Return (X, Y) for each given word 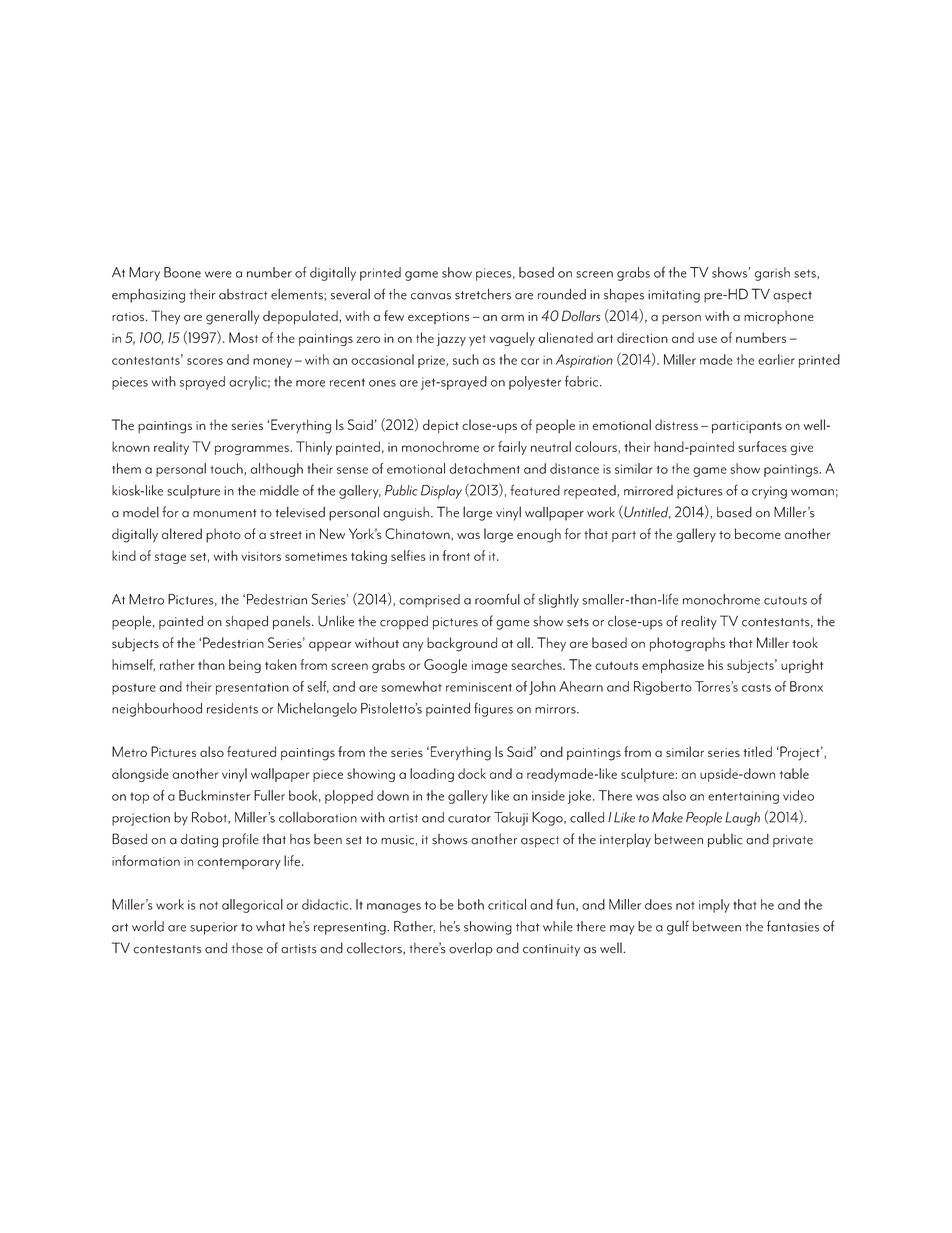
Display (441, 492)
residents (232, 708)
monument (225, 513)
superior (214, 928)
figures (493, 709)
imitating (674, 296)
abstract (243, 294)
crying (769, 492)
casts (756, 688)
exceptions (438, 318)
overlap (471, 949)
